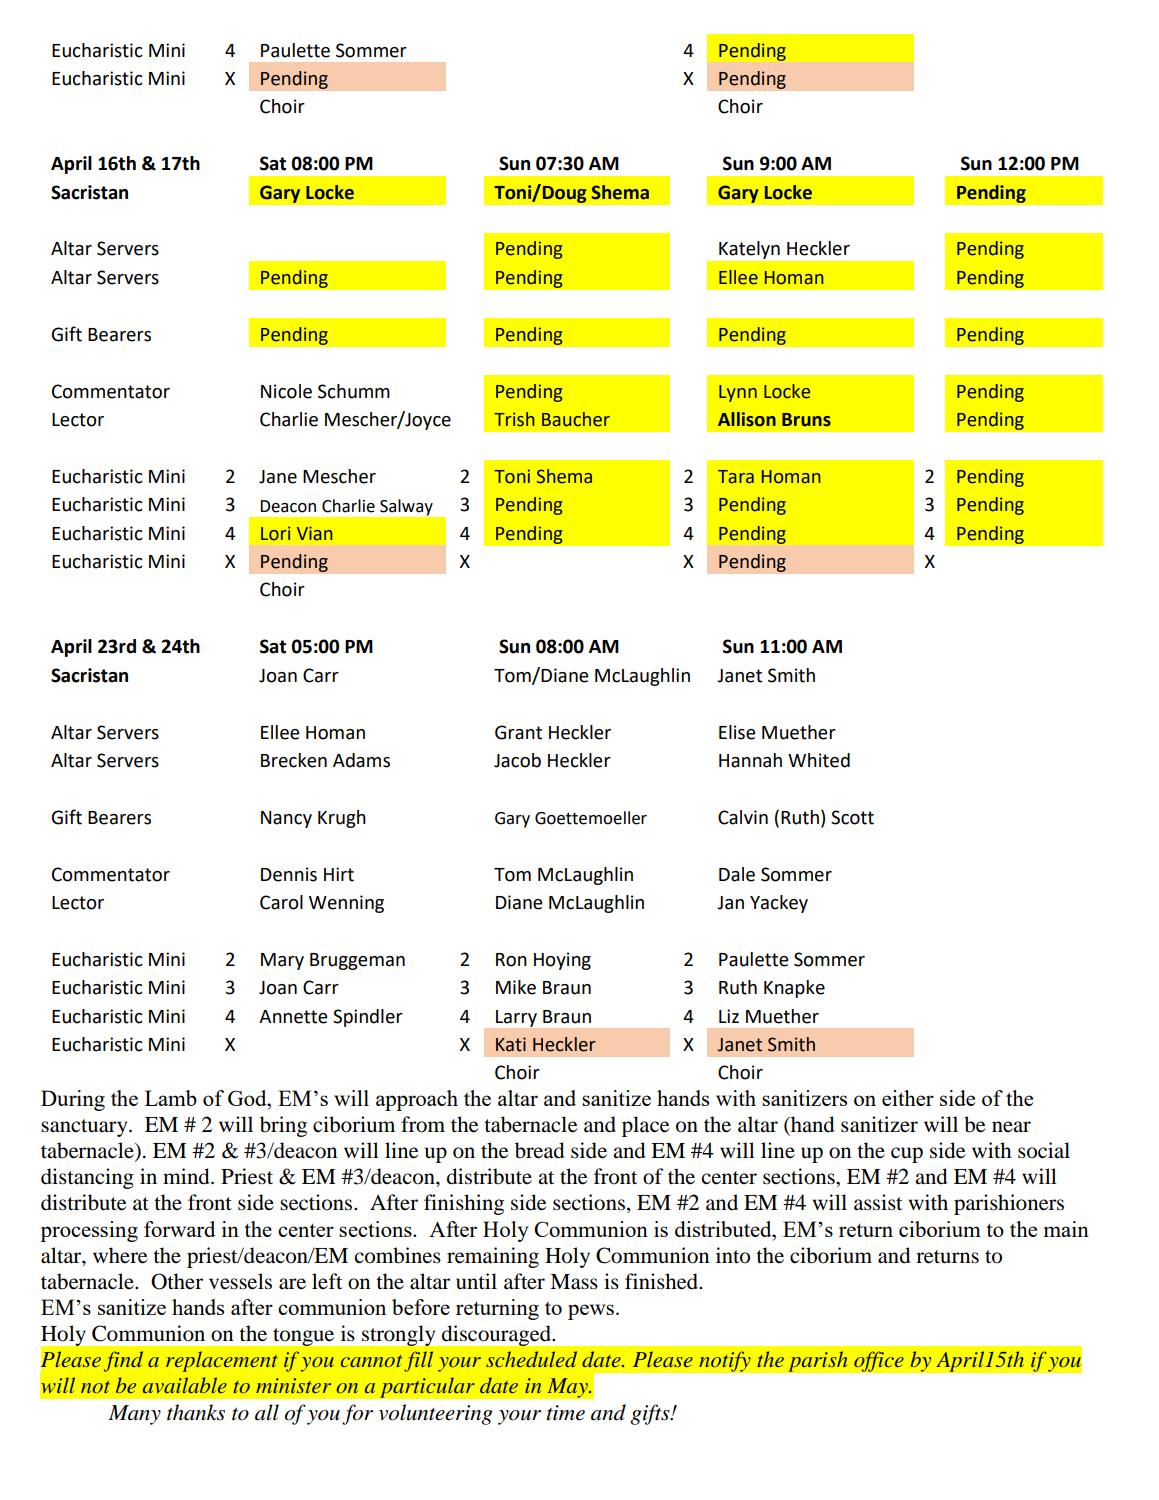 The image size is (1159, 1500). What do you see at coordinates (539, 1150) in the screenshot?
I see `bread` at bounding box center [539, 1150].
